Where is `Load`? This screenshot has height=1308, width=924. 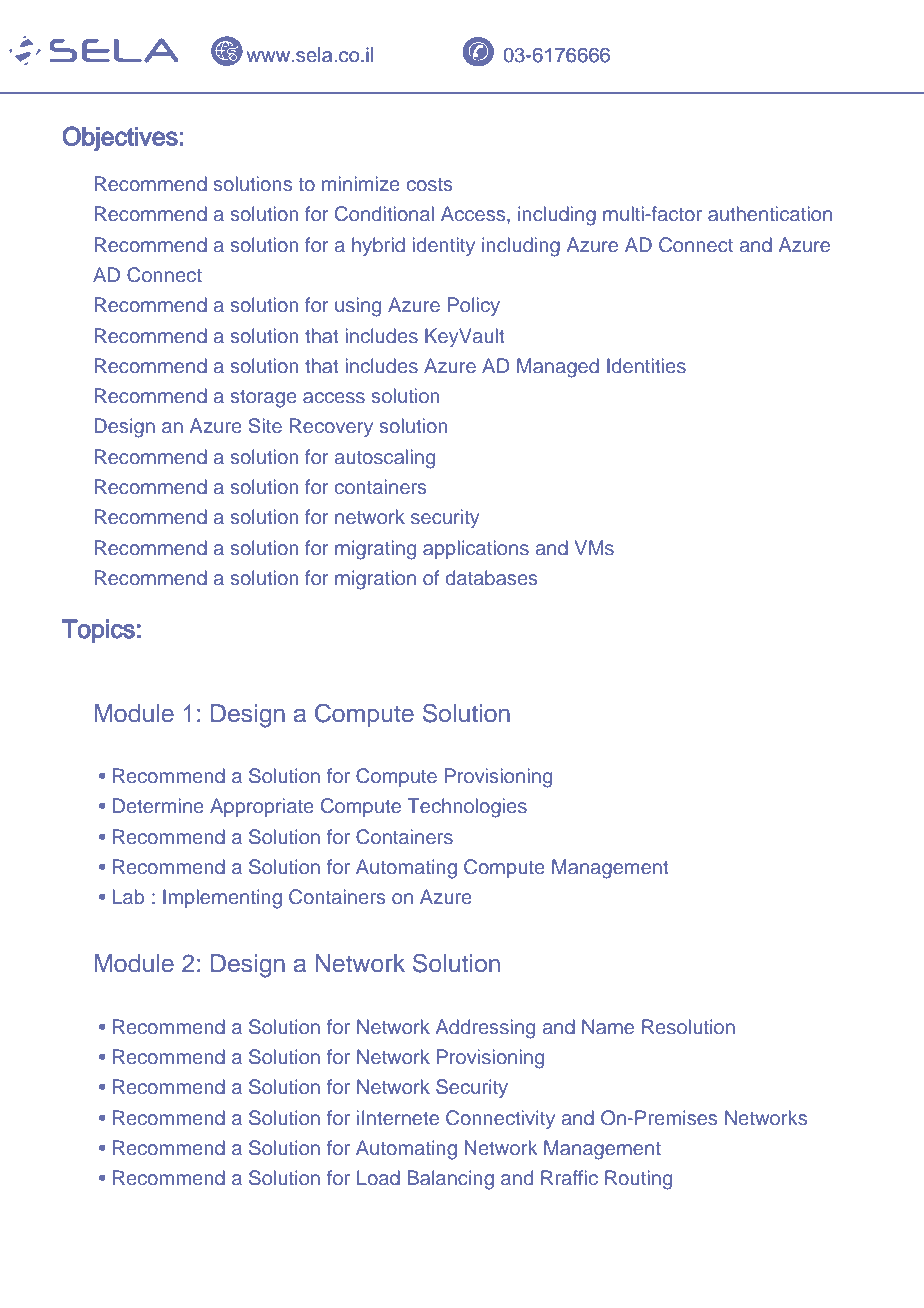 Load is located at coordinates (378, 1177).
